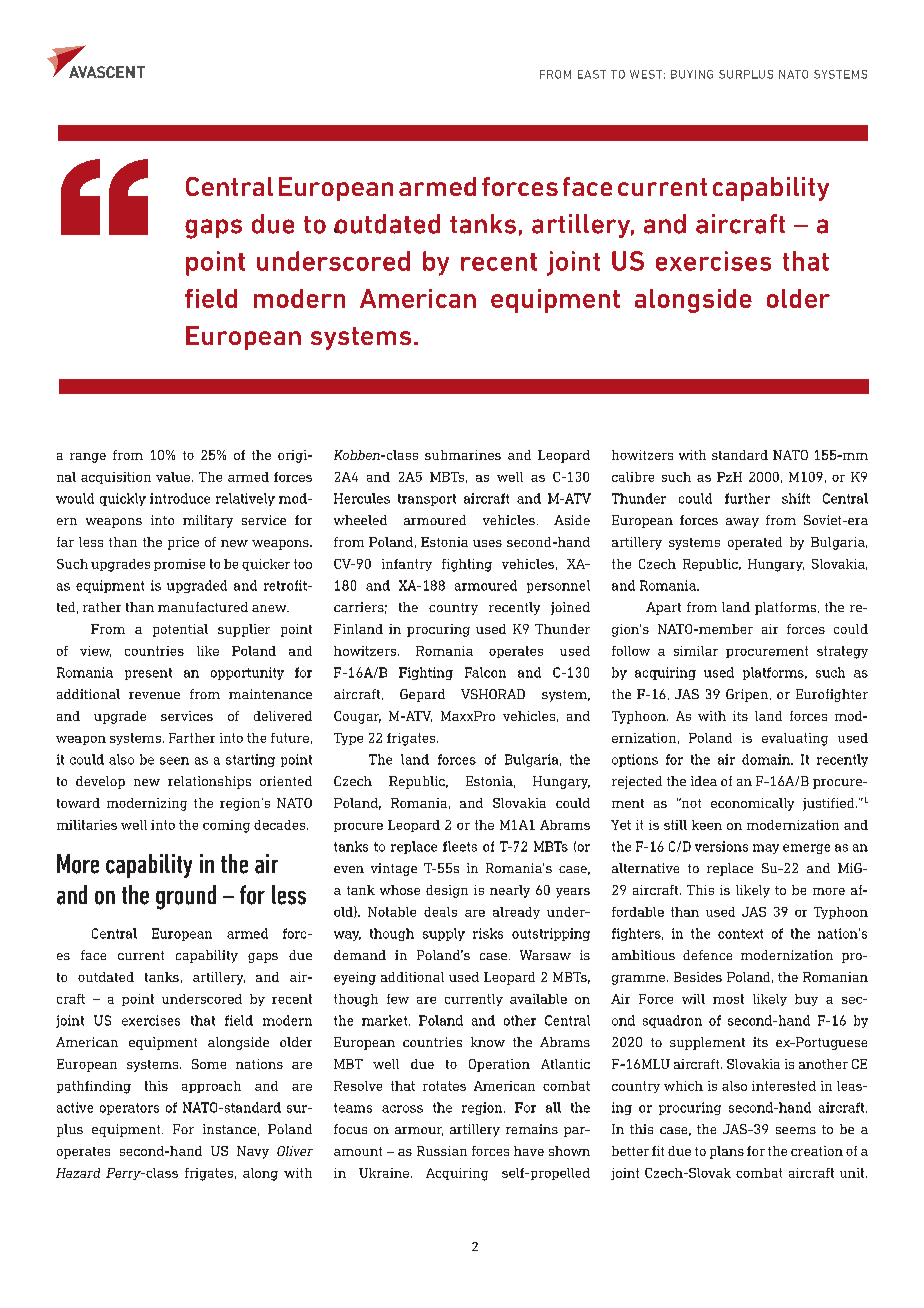 This screenshot has width=924, height=1308. What do you see at coordinates (727, 1152) in the screenshot?
I see `plans` at bounding box center [727, 1152].
